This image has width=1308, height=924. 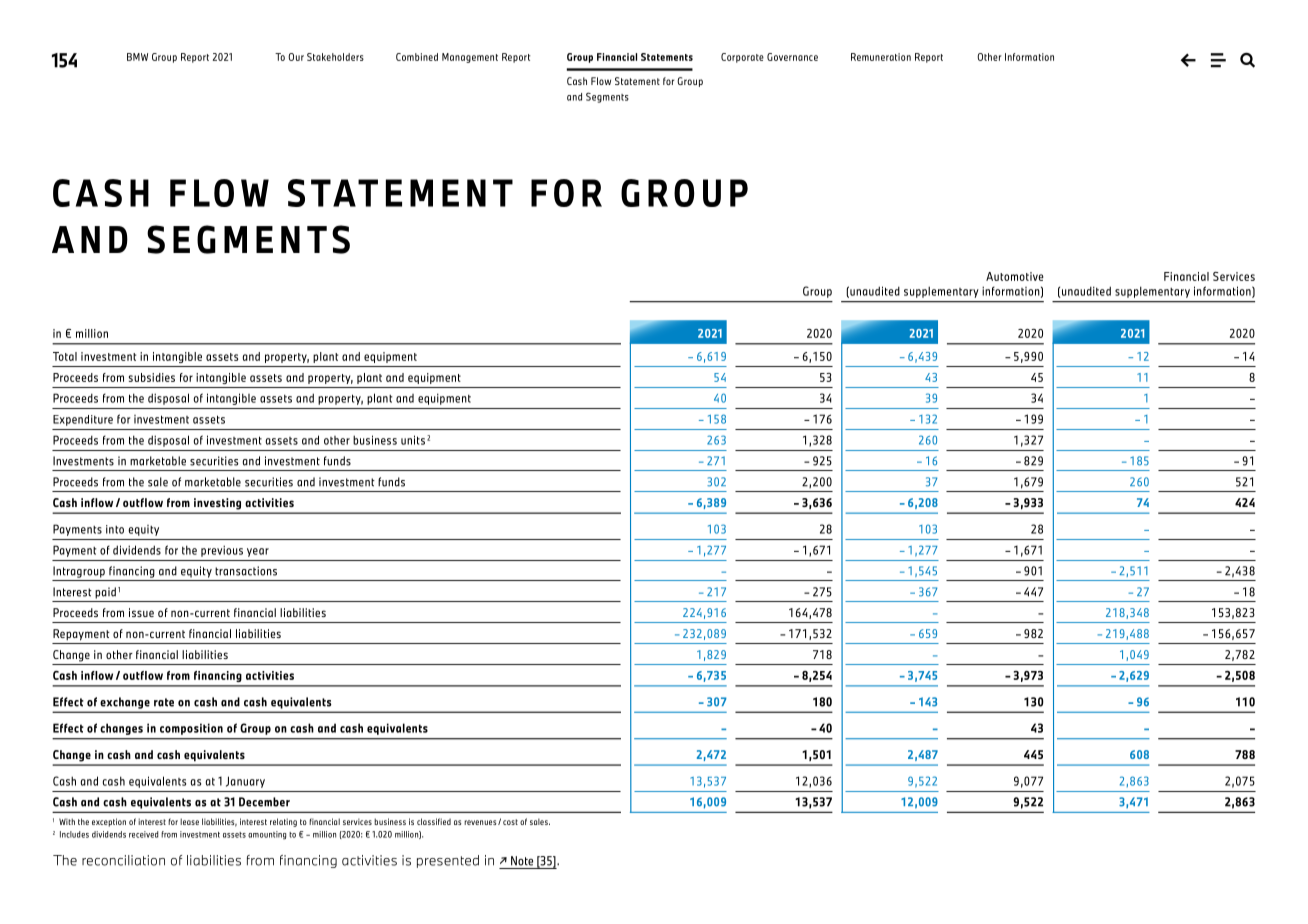 I want to click on Note, so click(x=522, y=861).
